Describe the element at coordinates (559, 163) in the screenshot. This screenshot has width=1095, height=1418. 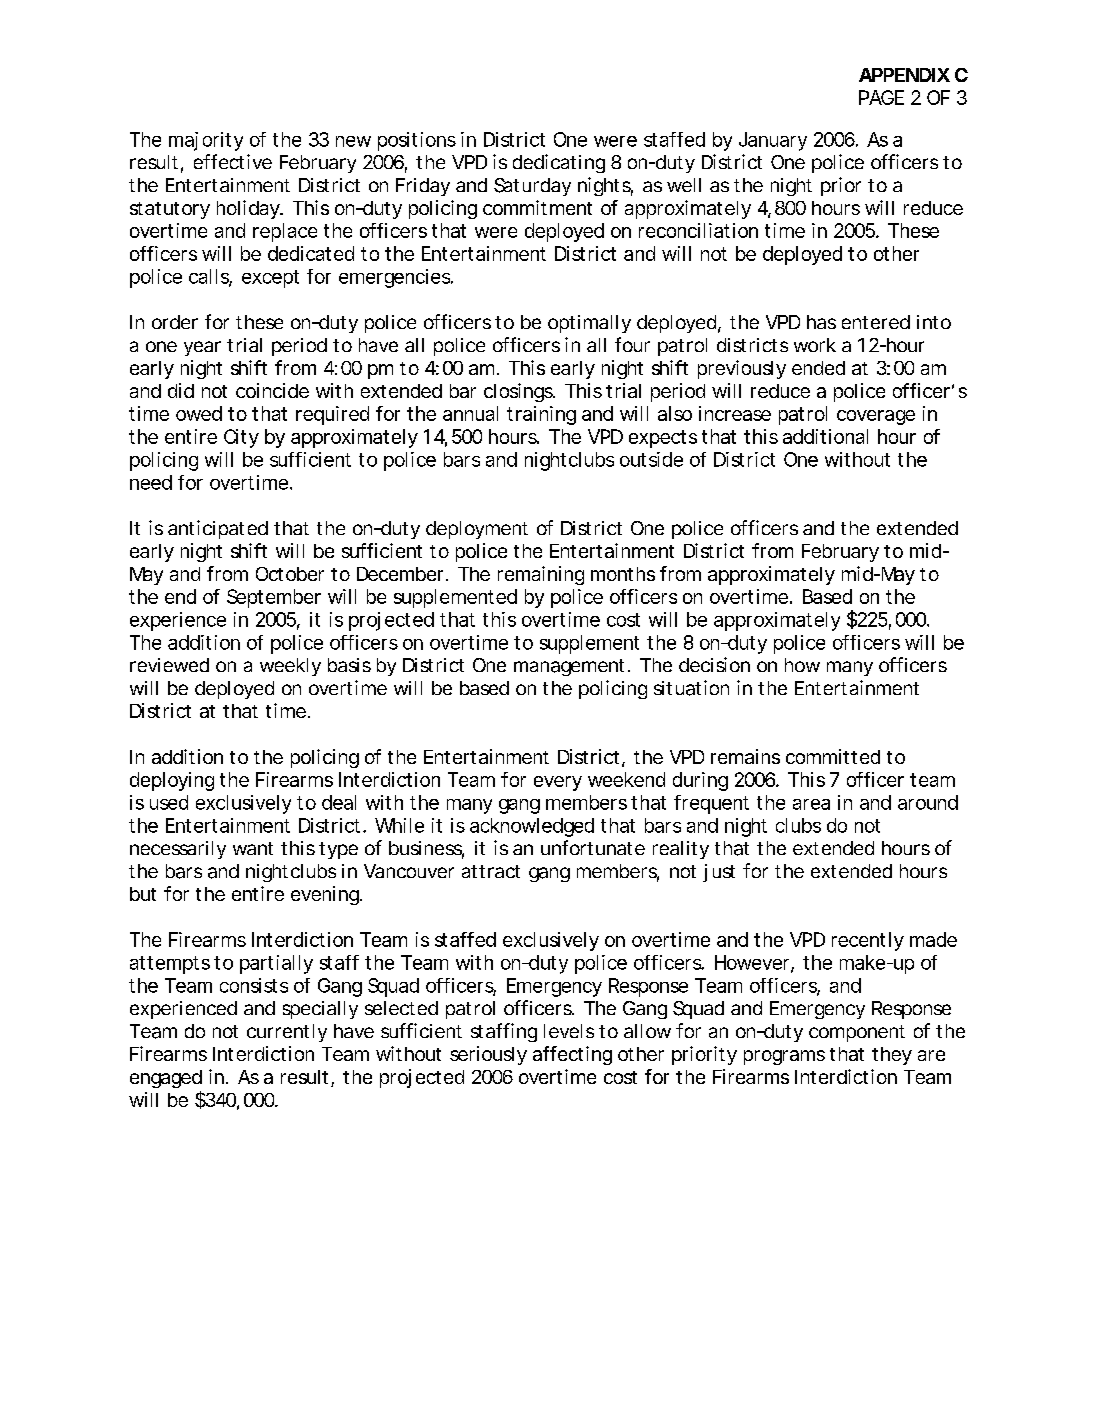
I see `dedicating` at that location.
